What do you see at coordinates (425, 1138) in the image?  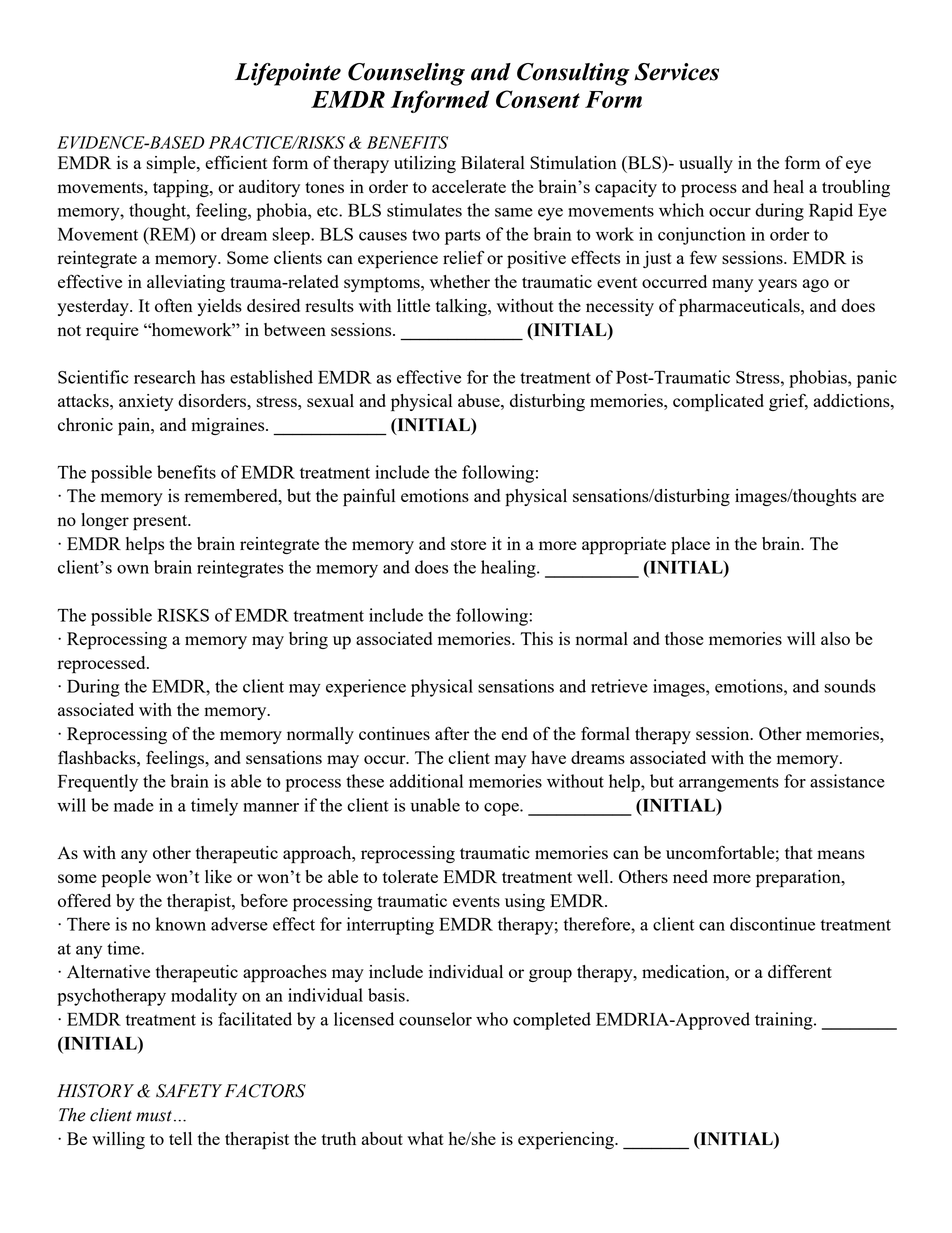 I see `what` at bounding box center [425, 1138].
